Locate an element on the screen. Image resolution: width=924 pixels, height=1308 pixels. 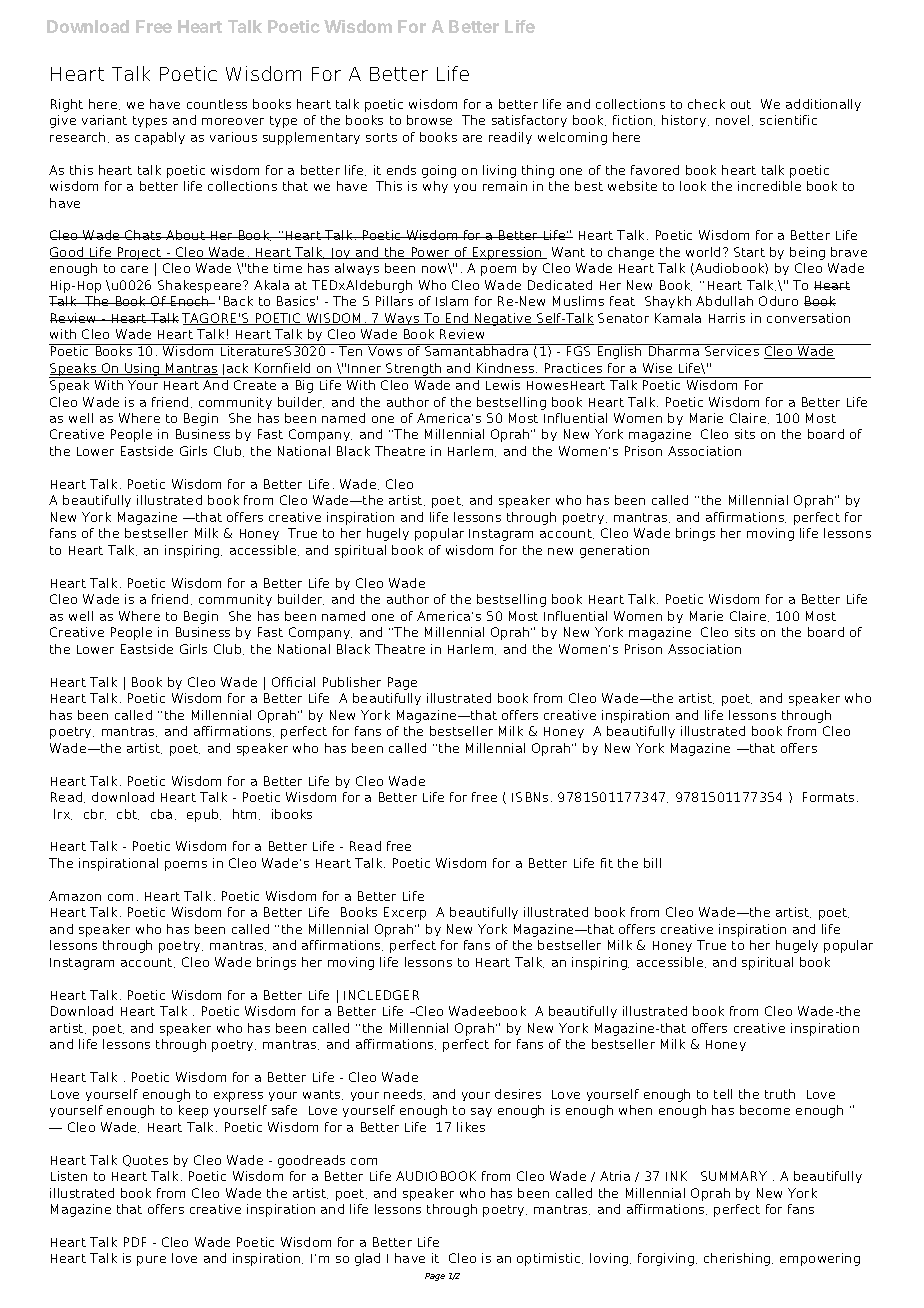
Publisher is located at coordinates (352, 682).
